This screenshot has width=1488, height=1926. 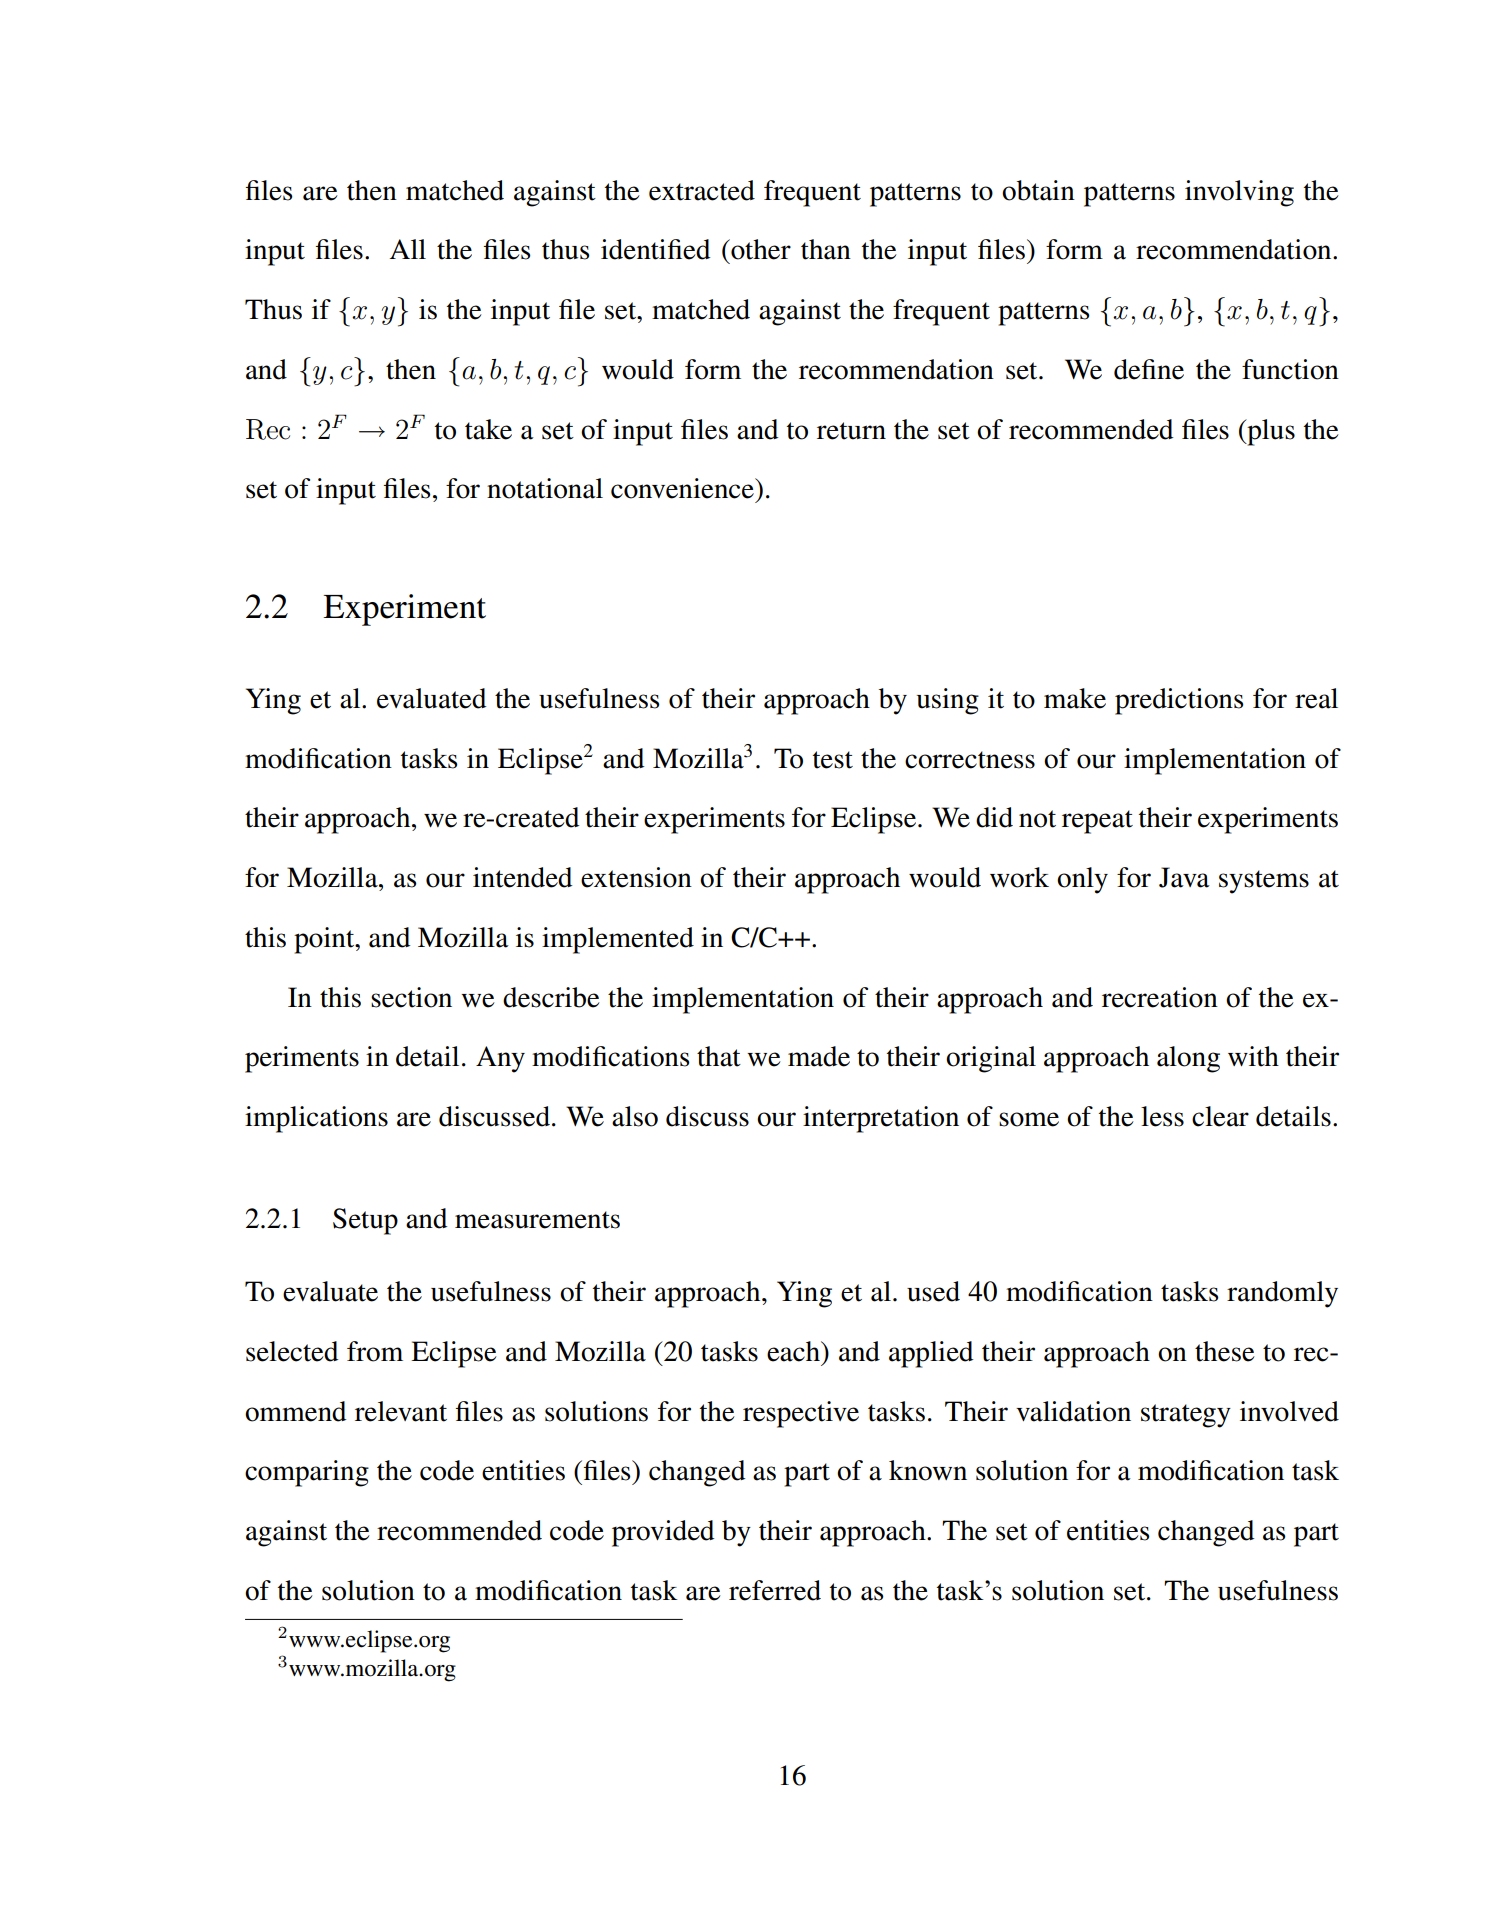 I want to click on intended, so click(x=522, y=877).
